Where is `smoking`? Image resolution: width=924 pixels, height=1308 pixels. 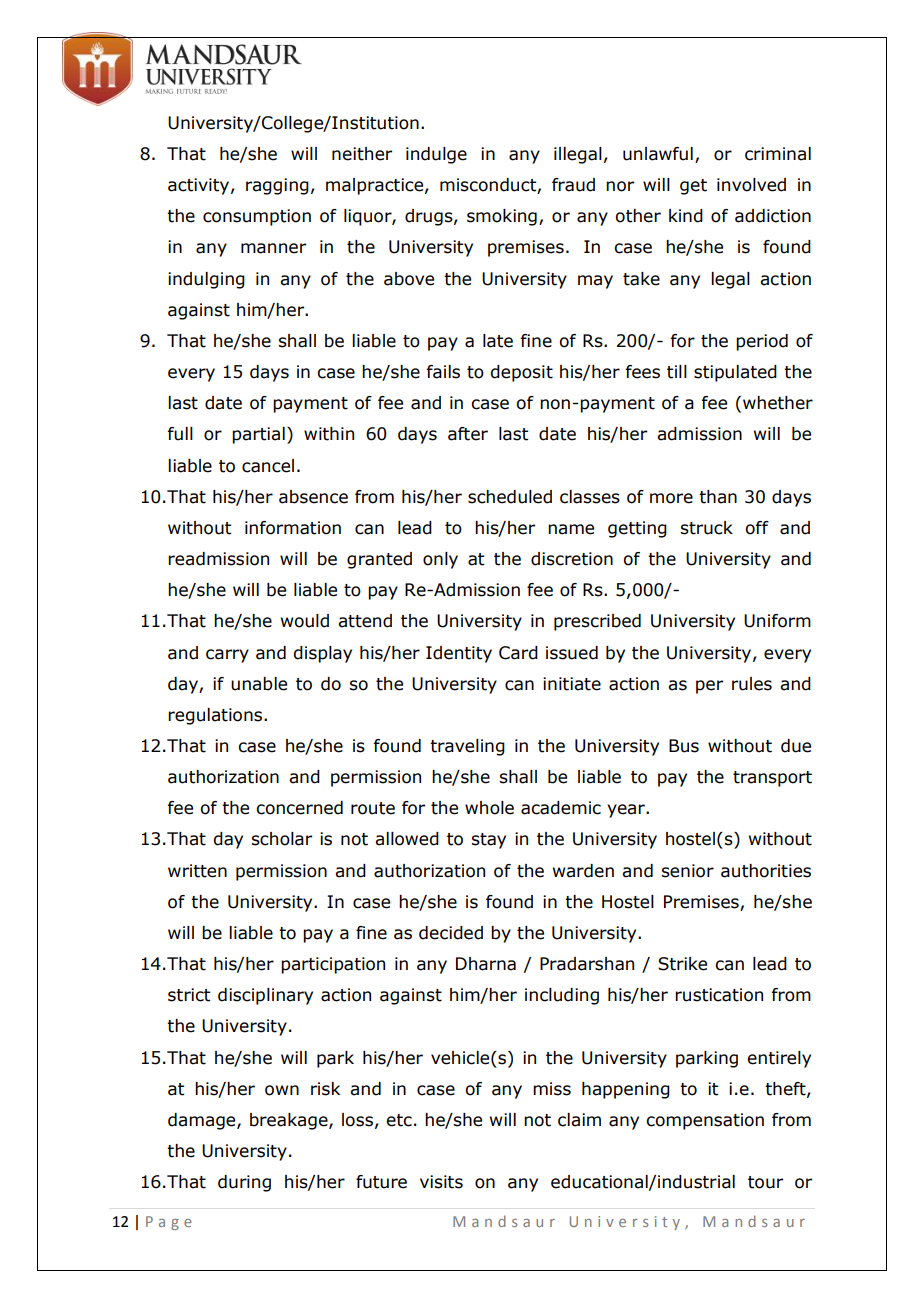
smoking is located at coordinates (502, 217).
